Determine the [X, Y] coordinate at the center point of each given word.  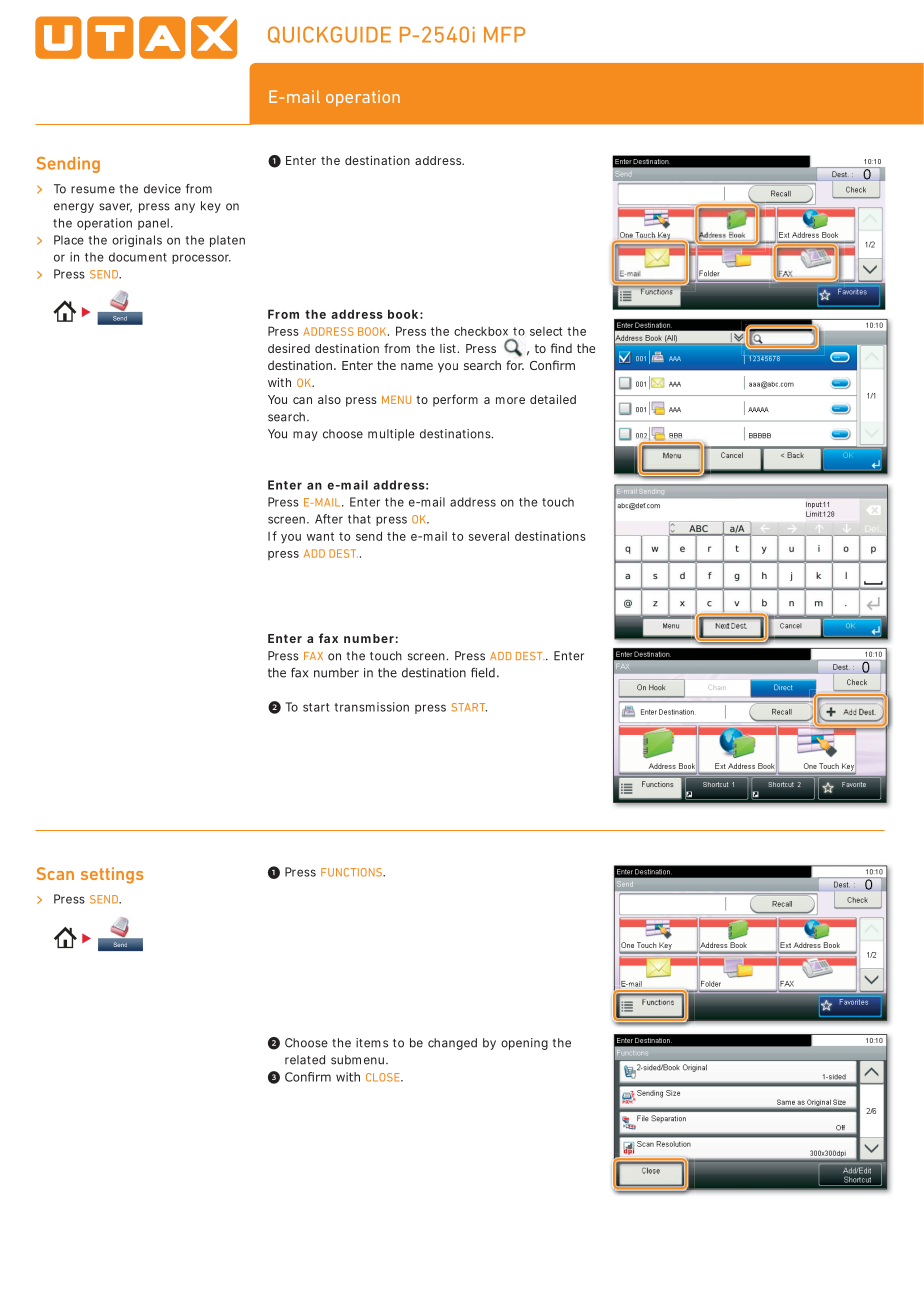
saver [115, 208]
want [320, 536]
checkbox [481, 331]
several [489, 536]
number [369, 638]
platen [227, 241]
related [305, 1060]
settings [112, 875]
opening [524, 1044]
